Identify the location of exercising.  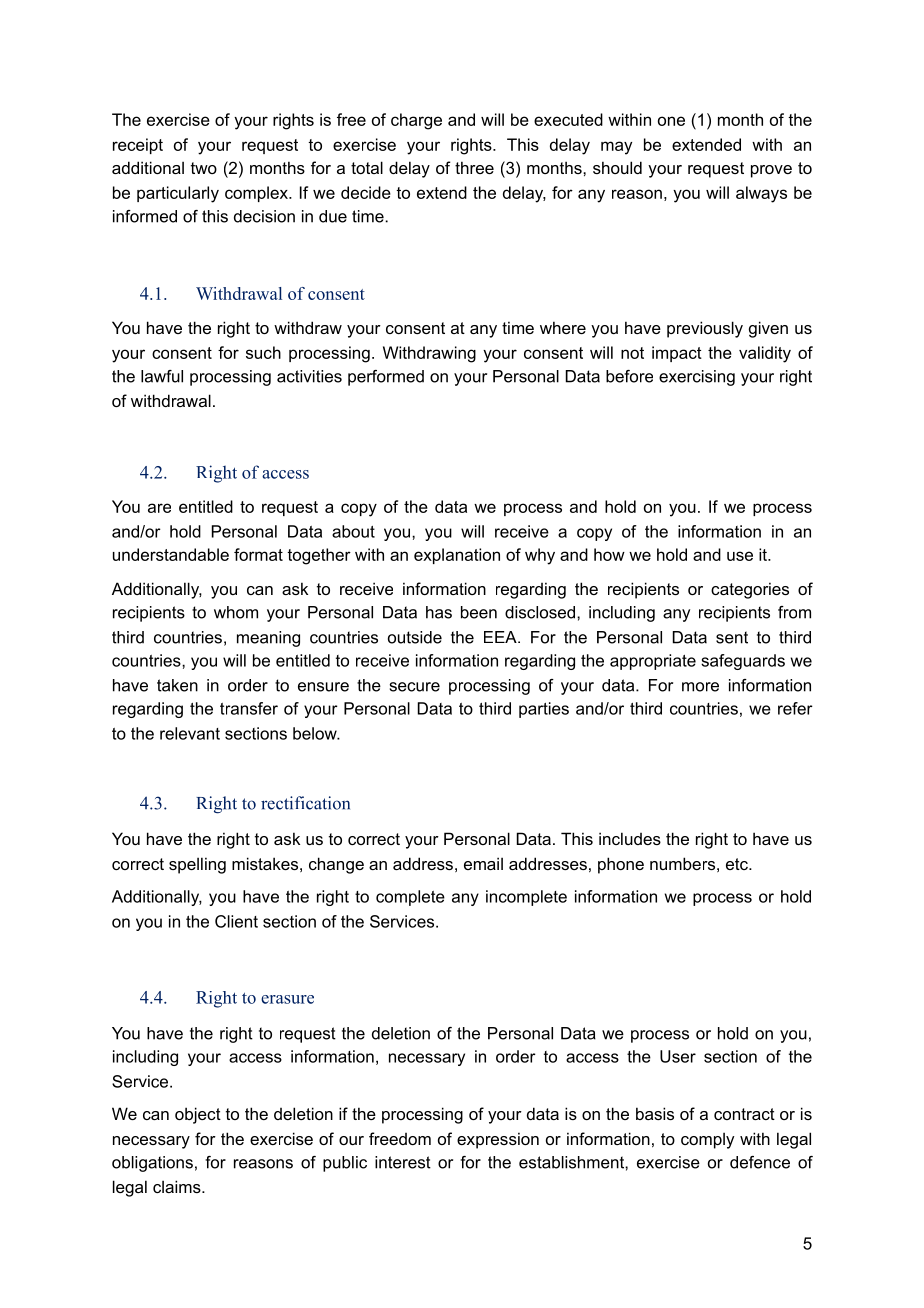
(697, 378).
